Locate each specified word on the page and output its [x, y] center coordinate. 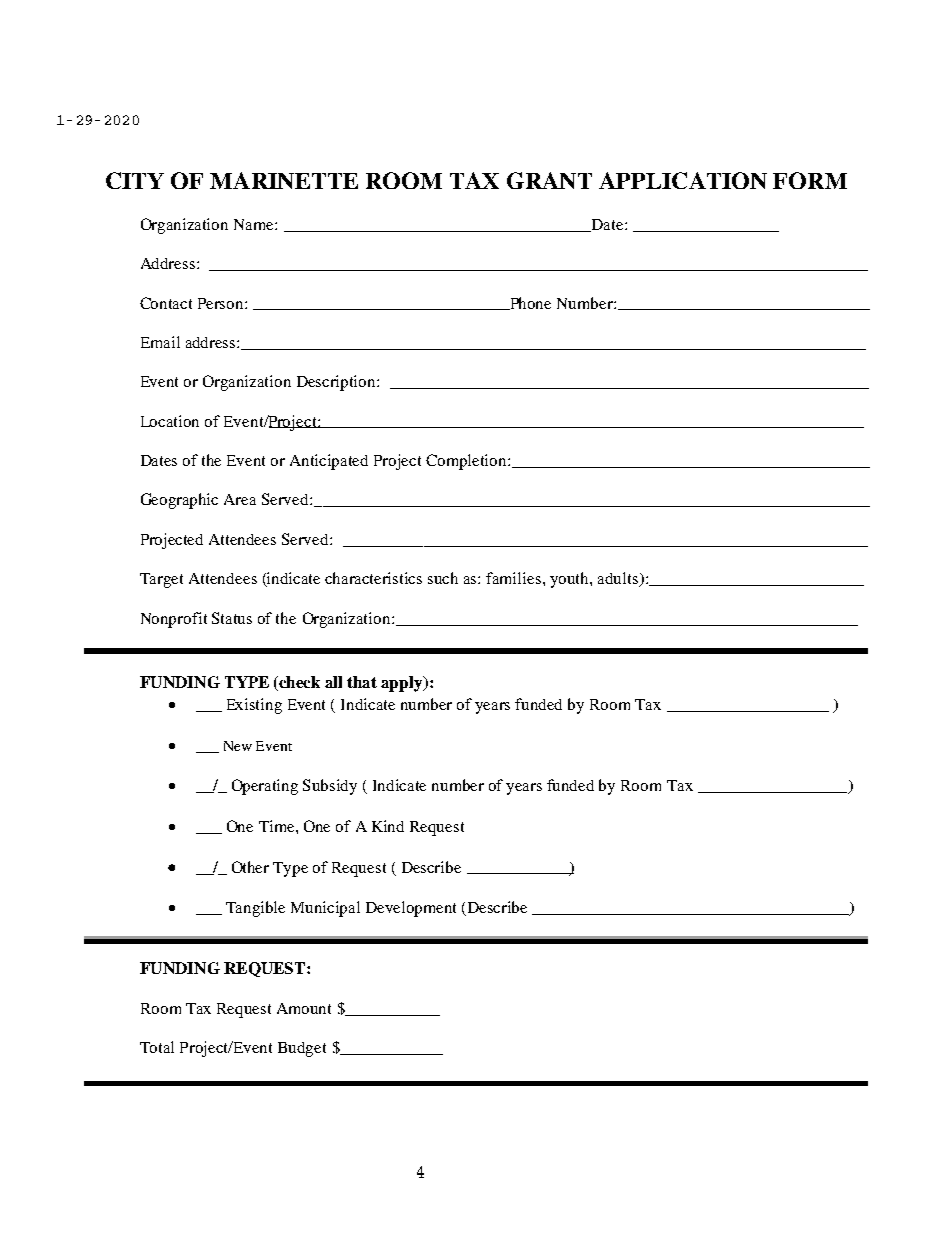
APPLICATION [683, 180]
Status [232, 618]
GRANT [549, 180]
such [443, 578]
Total [157, 1047]
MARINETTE [284, 180]
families [515, 578]
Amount [304, 1008]
